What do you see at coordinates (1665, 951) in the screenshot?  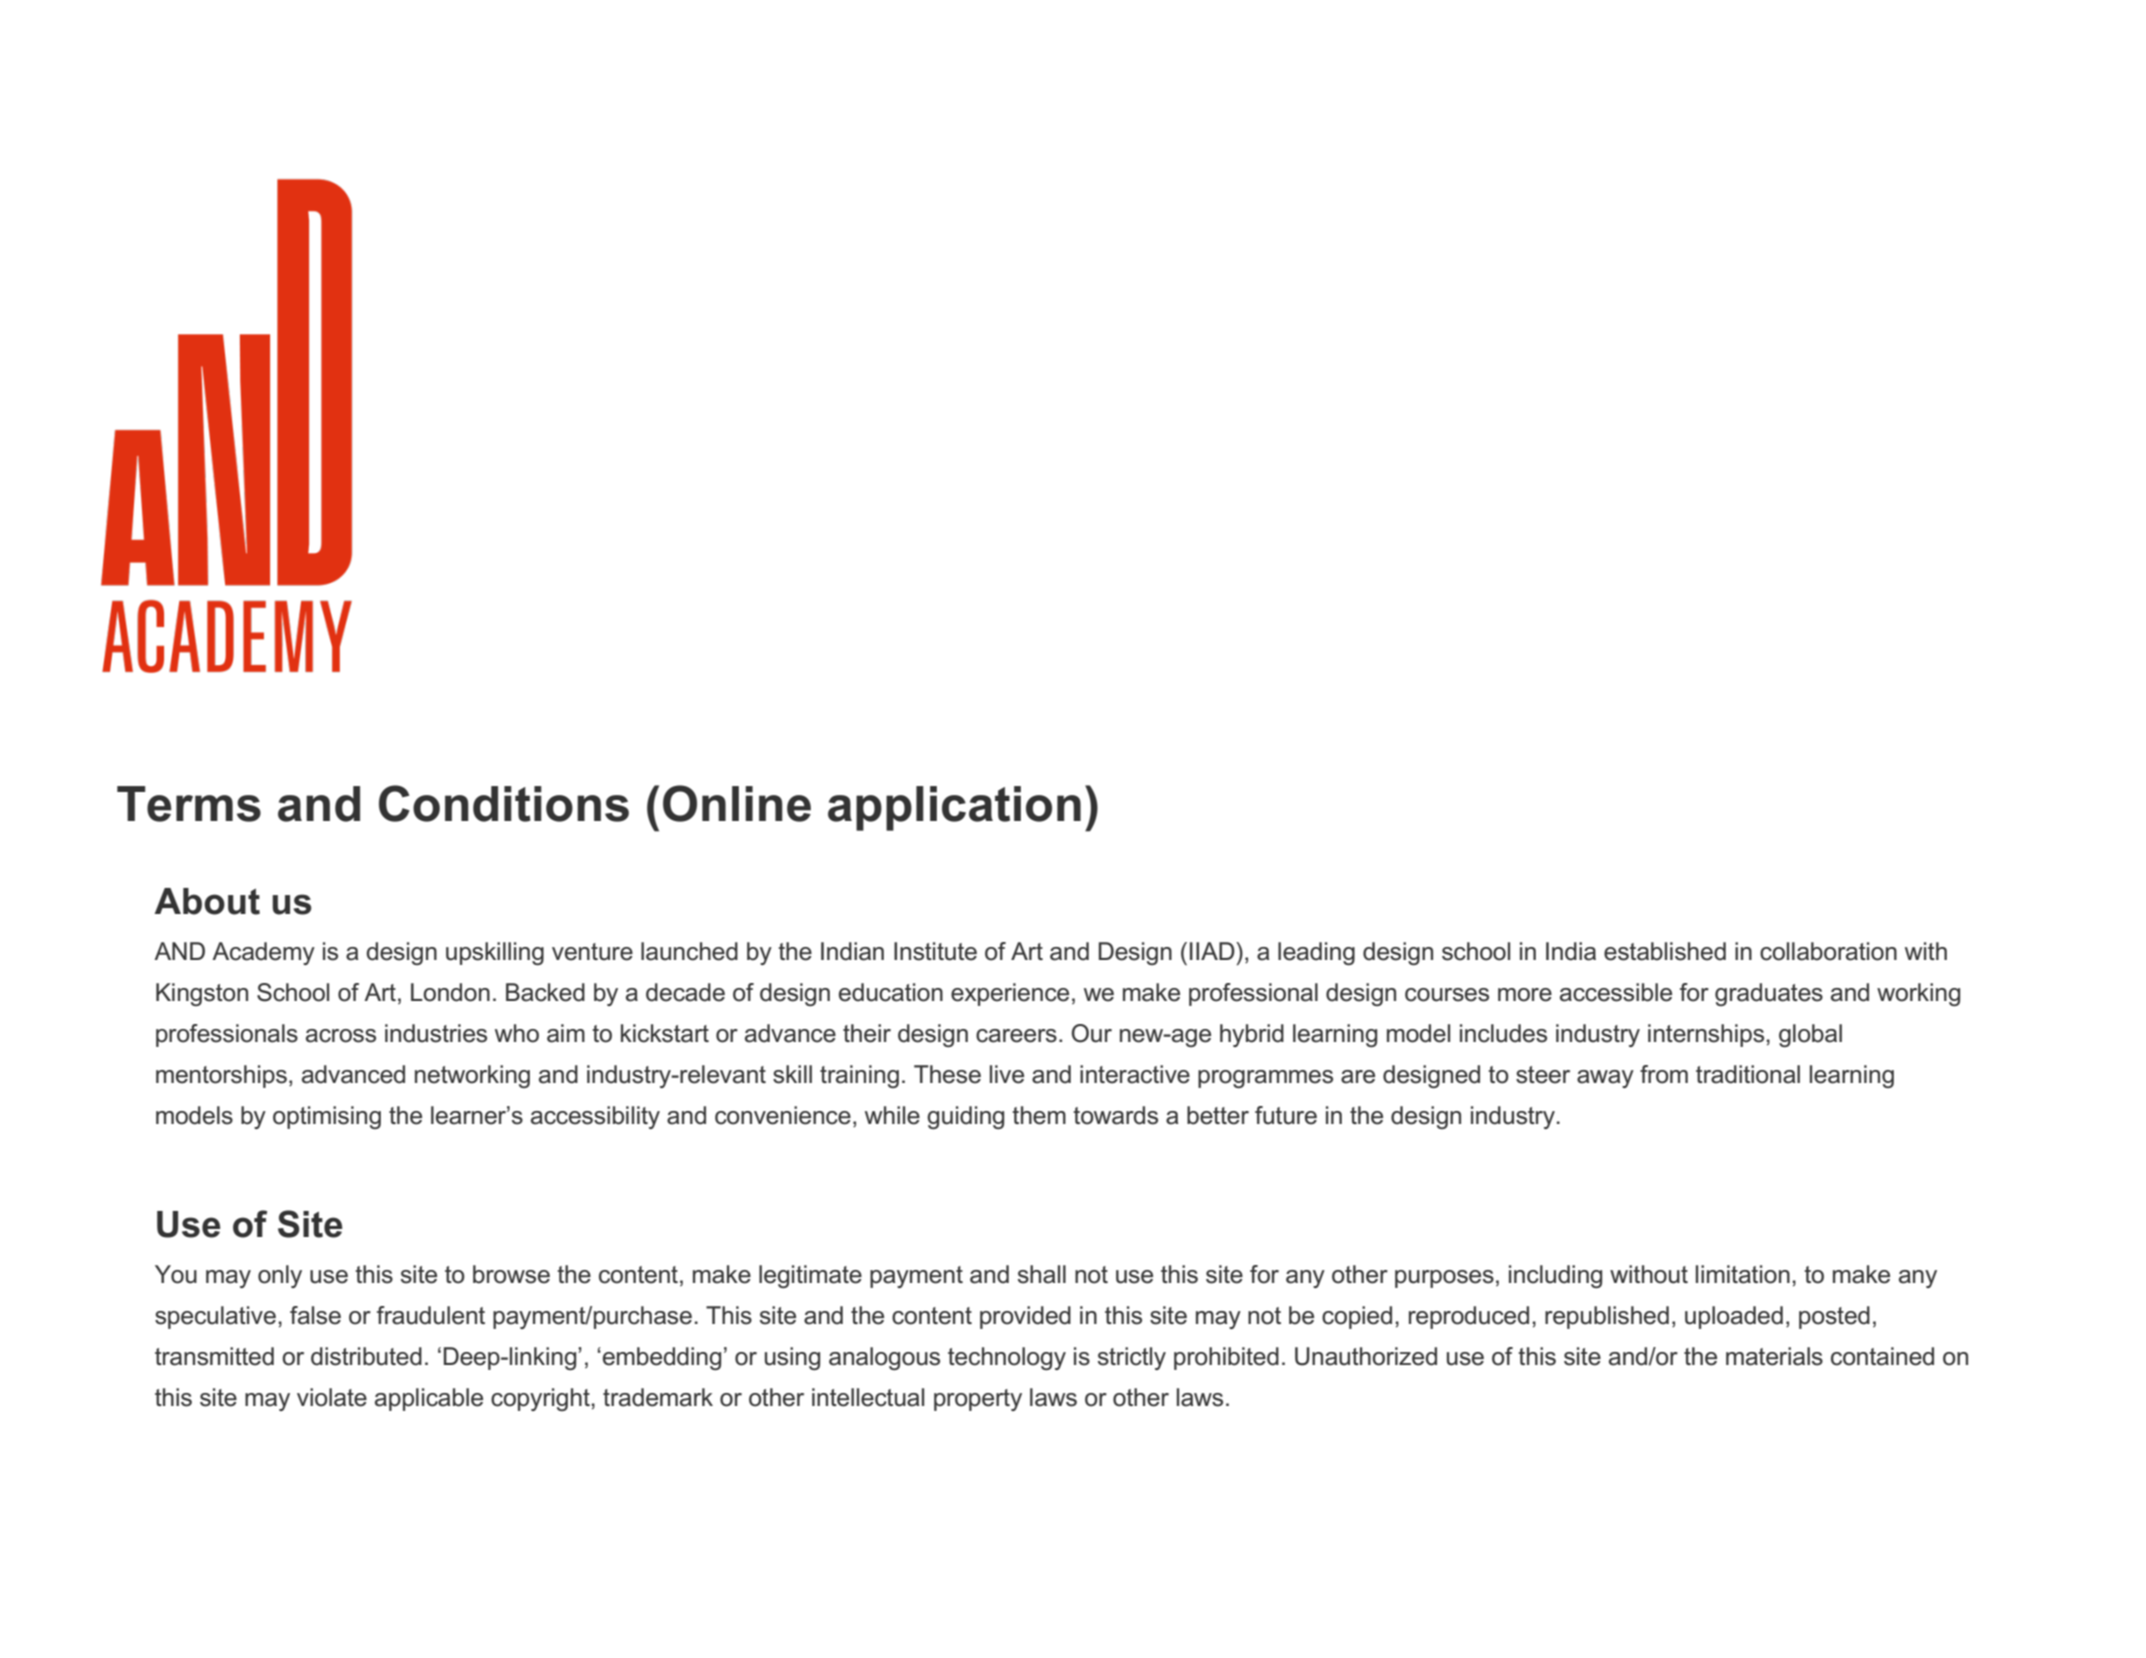 I see `established` at bounding box center [1665, 951].
